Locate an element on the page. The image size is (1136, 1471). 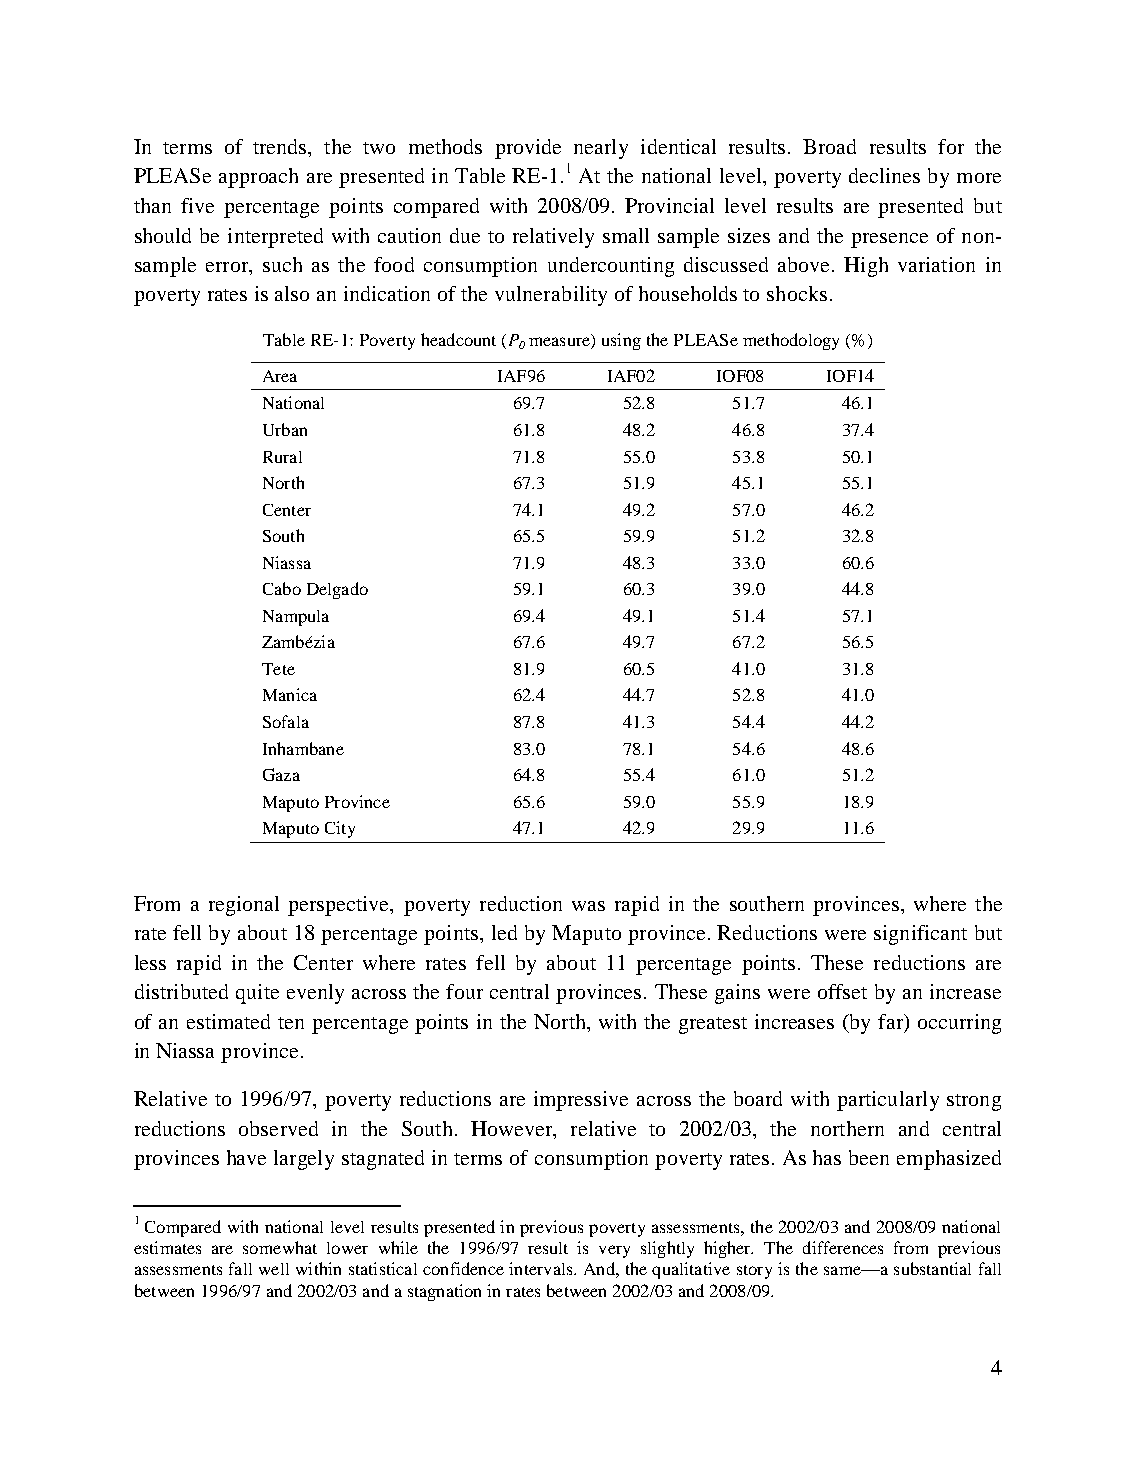
differences is located at coordinates (843, 1247).
